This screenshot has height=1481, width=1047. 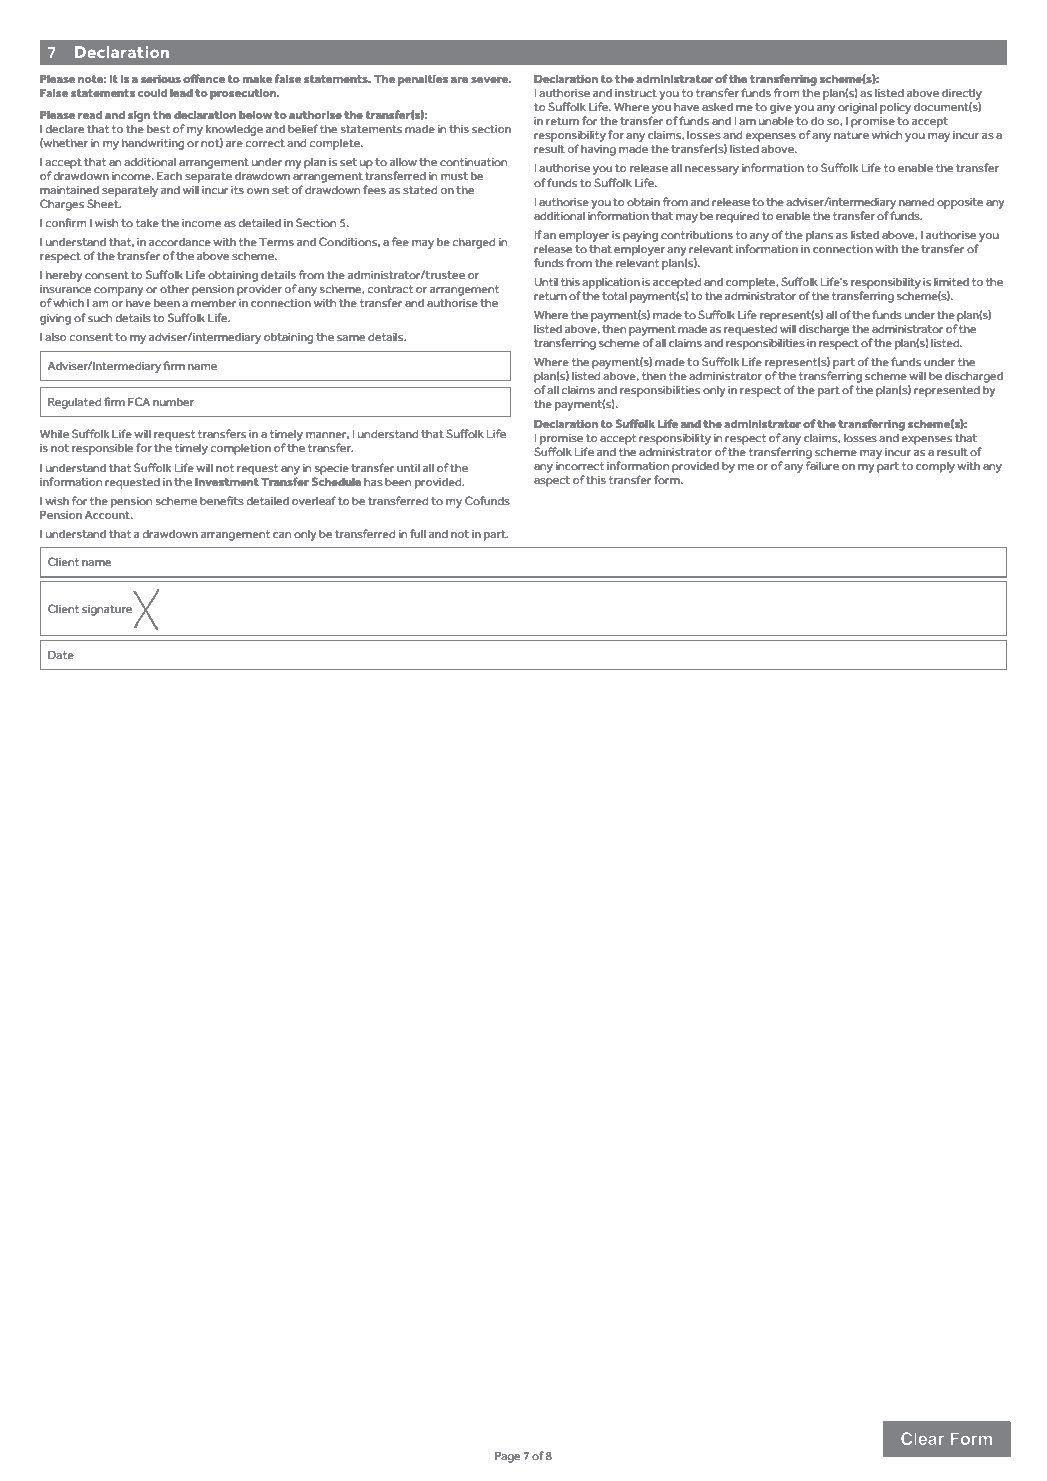 I want to click on continuation, so click(x=473, y=162).
